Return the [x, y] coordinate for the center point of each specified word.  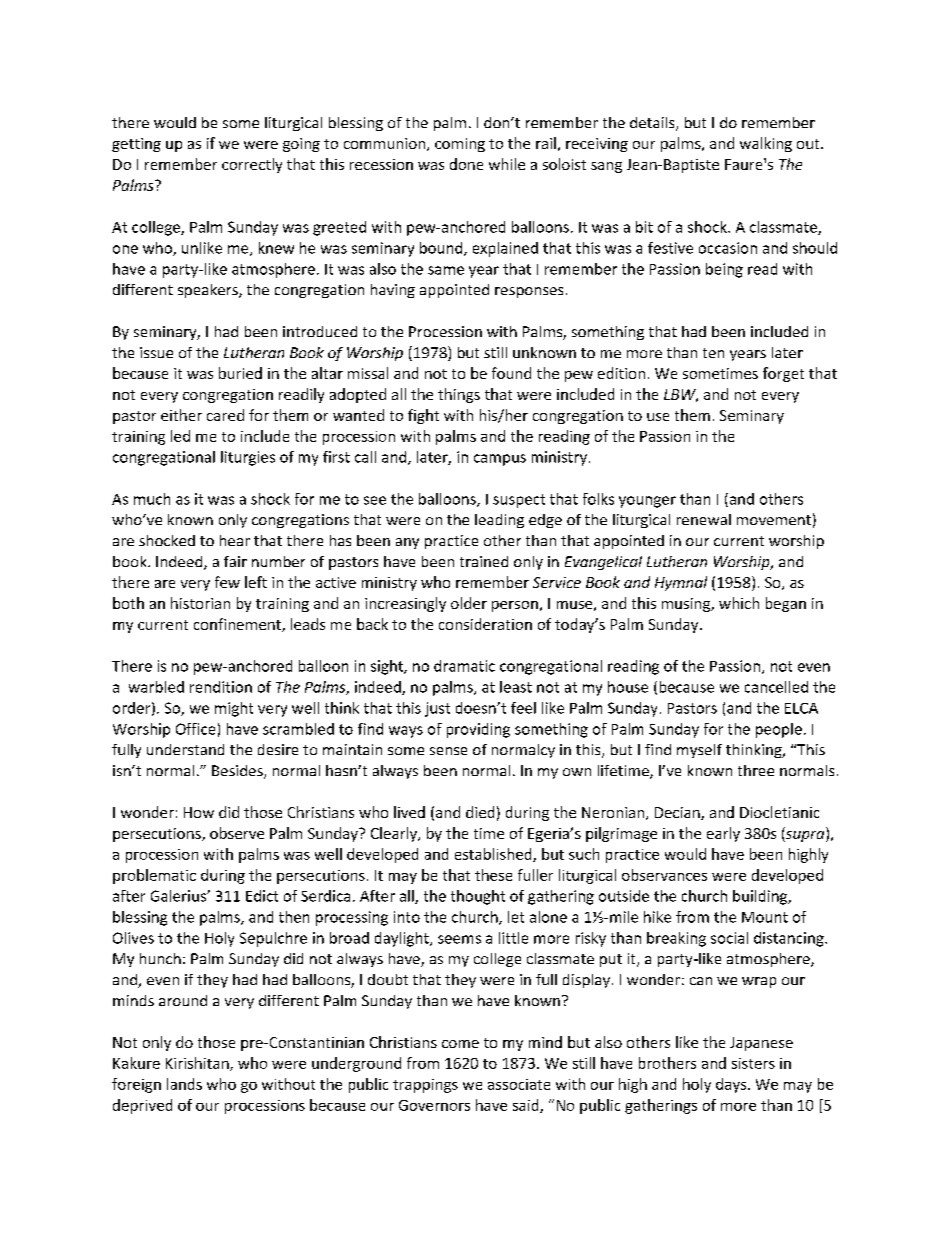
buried [240, 373]
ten [713, 353]
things [459, 395]
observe [237, 833]
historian [200, 603]
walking [766, 144]
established [494, 855]
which [739, 603]
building [761, 897]
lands [184, 1084]
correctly [252, 165]
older [469, 603]
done [466, 164]
